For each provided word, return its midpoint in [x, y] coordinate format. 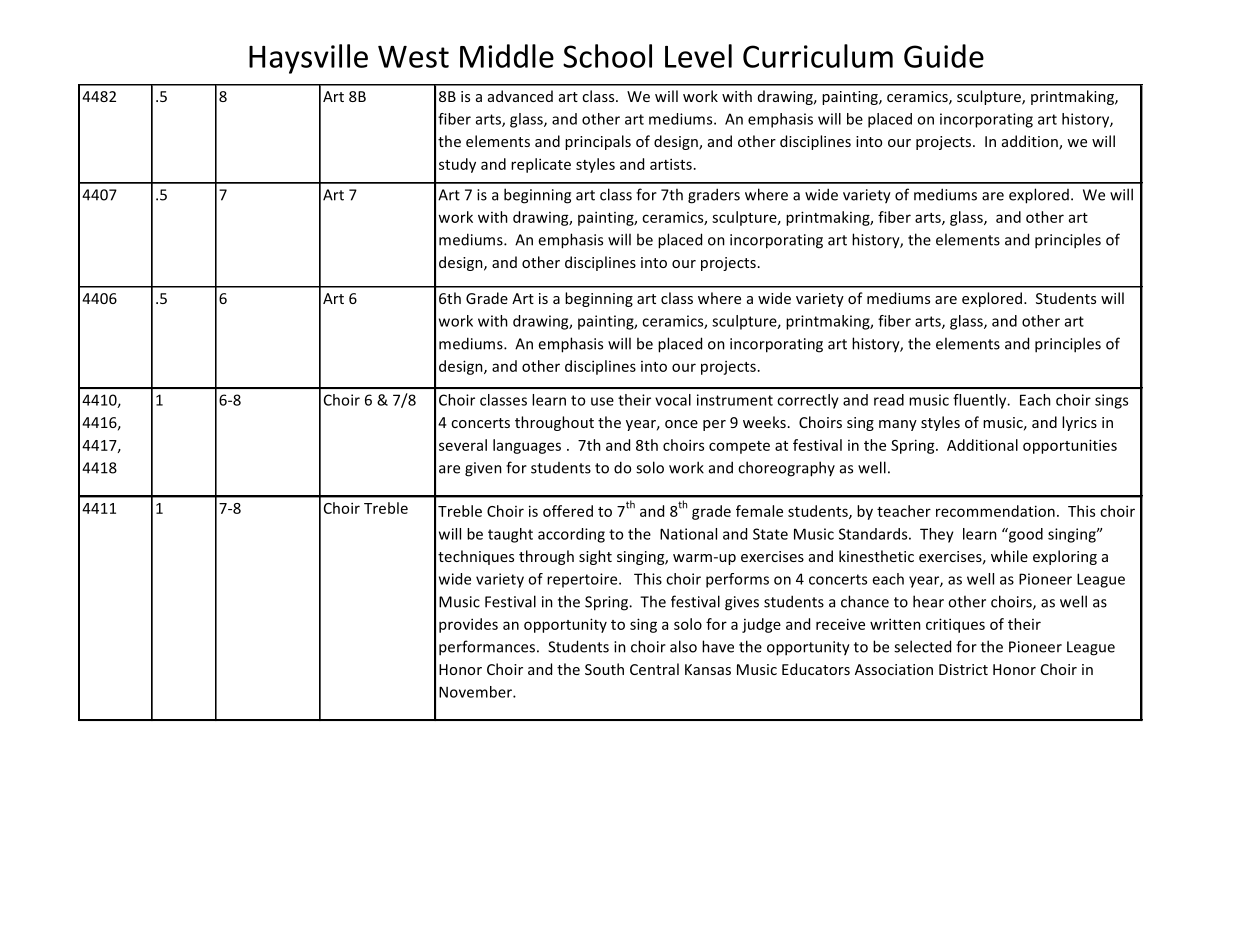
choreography [786, 469]
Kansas [708, 669]
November [476, 692]
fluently [981, 401]
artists [671, 164]
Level [698, 56]
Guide [944, 56]
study [457, 165]
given [483, 469]
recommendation [995, 511]
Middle [507, 56]
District [963, 669]
